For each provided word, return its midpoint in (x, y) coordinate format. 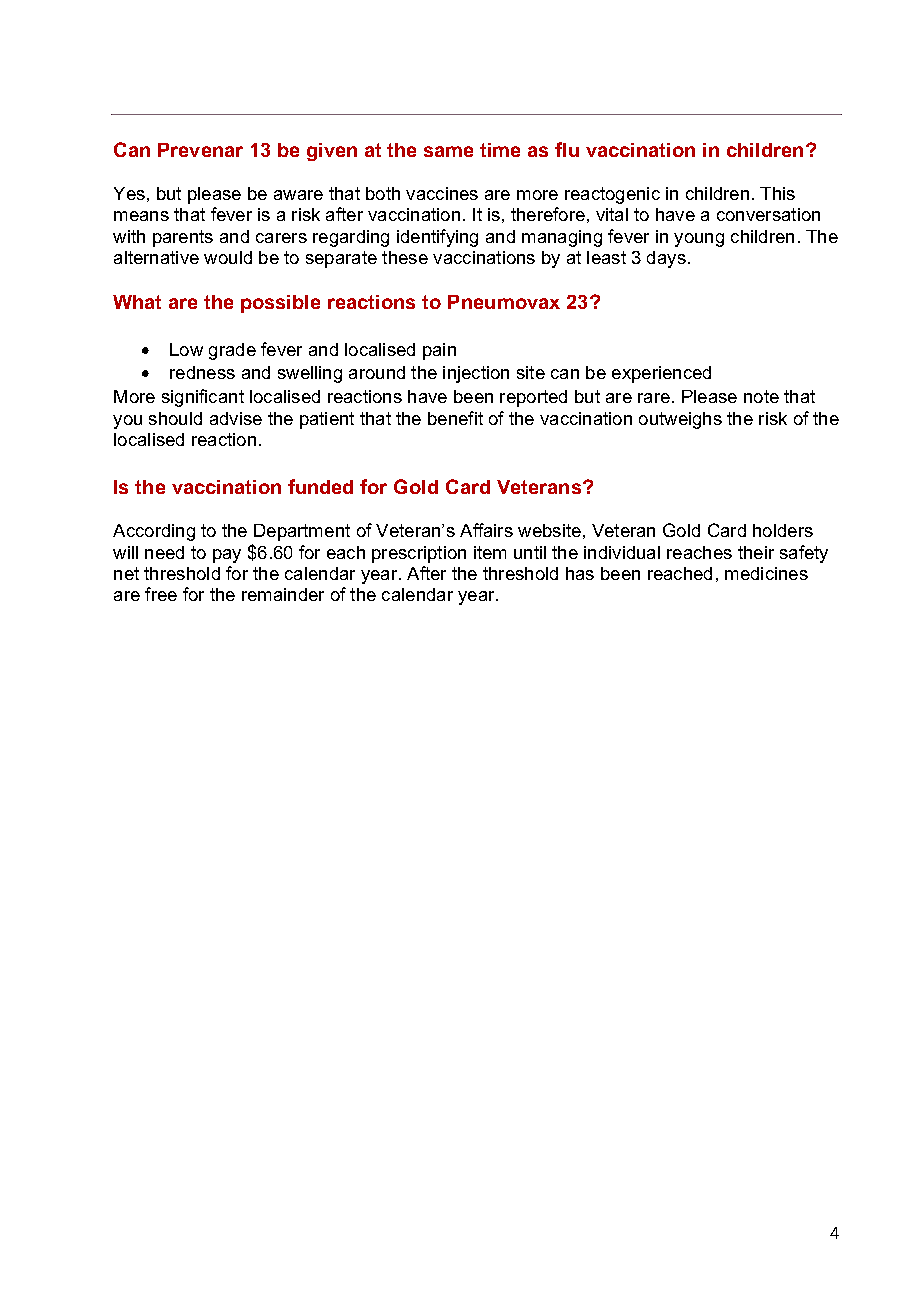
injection (476, 374)
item (490, 552)
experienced (661, 374)
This (777, 193)
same (448, 151)
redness (202, 372)
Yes (129, 193)
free (161, 594)
